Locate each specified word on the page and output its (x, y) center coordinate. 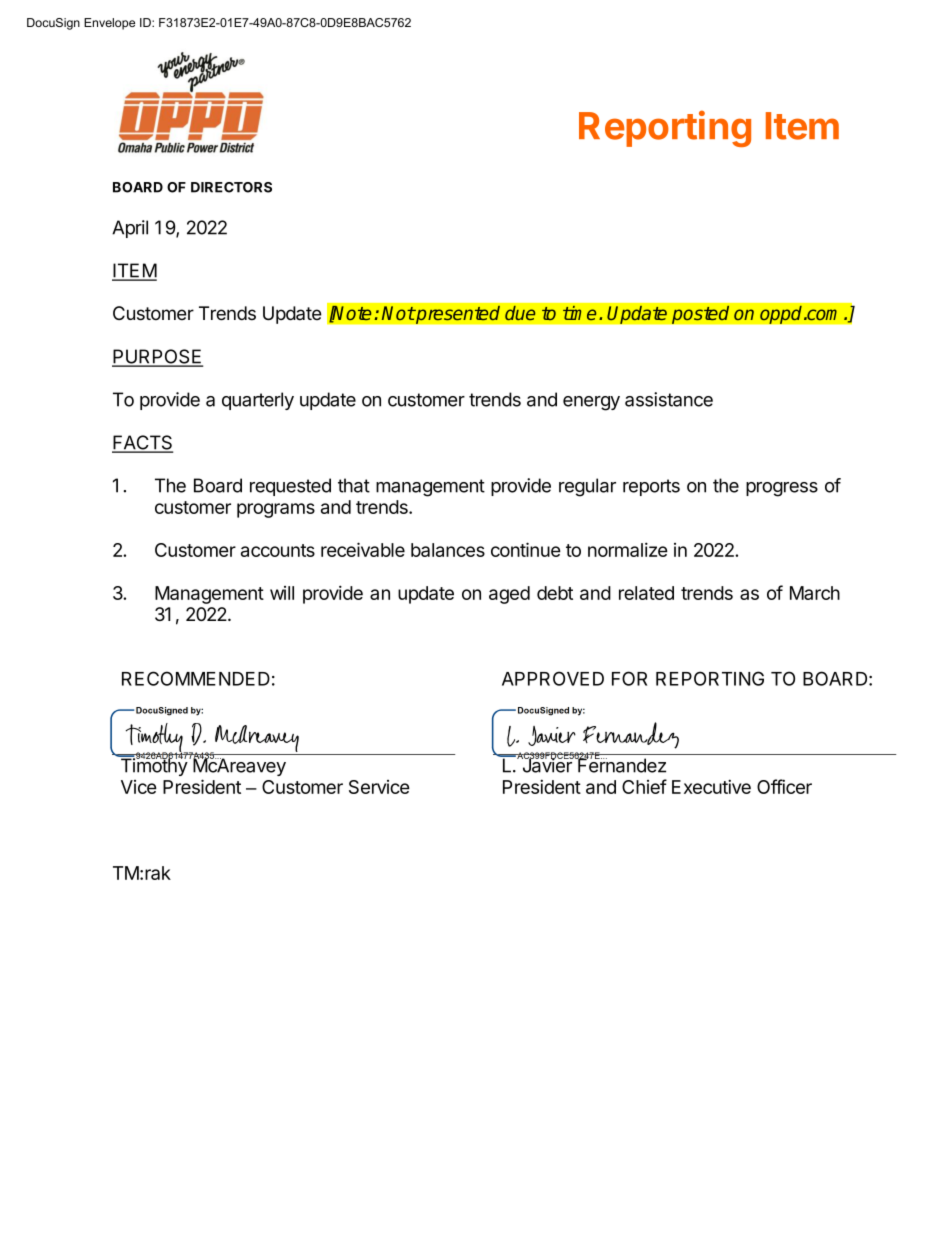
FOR (629, 678)
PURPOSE (157, 357)
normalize (628, 549)
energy (591, 403)
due (520, 313)
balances (448, 550)
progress (782, 489)
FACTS (142, 443)
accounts (278, 550)
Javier (547, 765)
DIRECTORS (231, 187)
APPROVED (553, 678)
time (580, 313)
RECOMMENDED (196, 678)
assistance (669, 399)
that (354, 485)
